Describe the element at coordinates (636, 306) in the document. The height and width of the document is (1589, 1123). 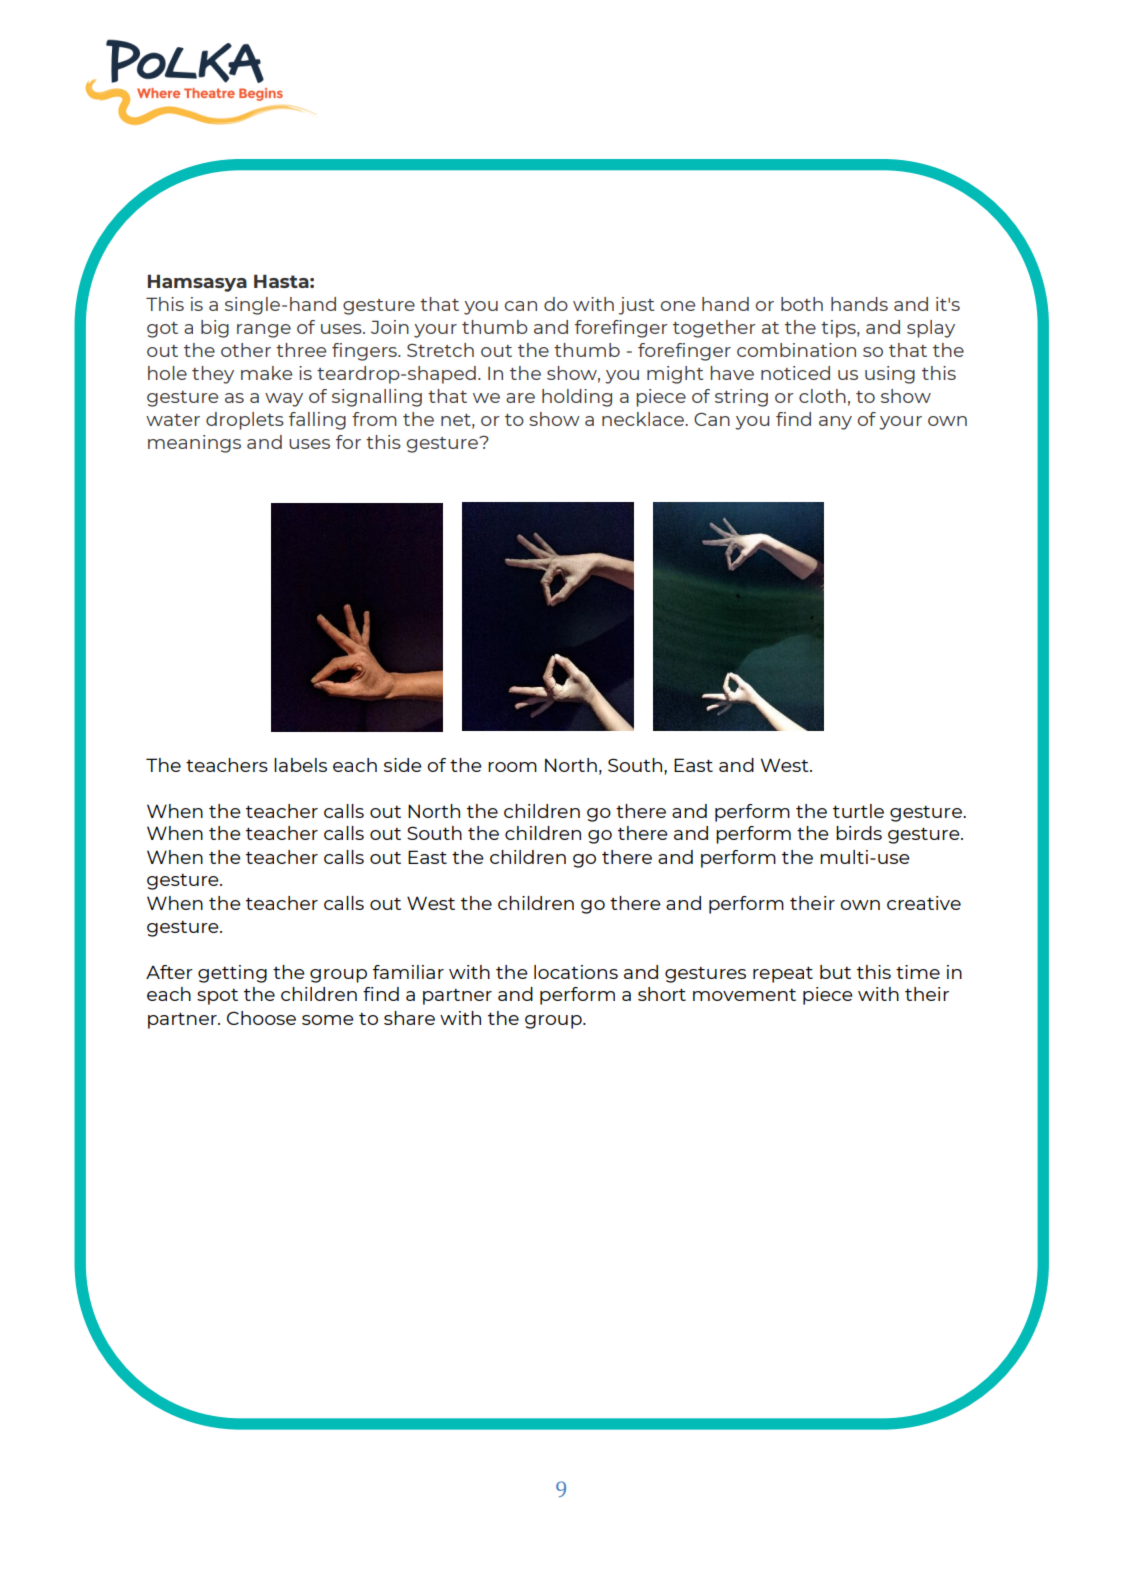
I see `just` at that location.
